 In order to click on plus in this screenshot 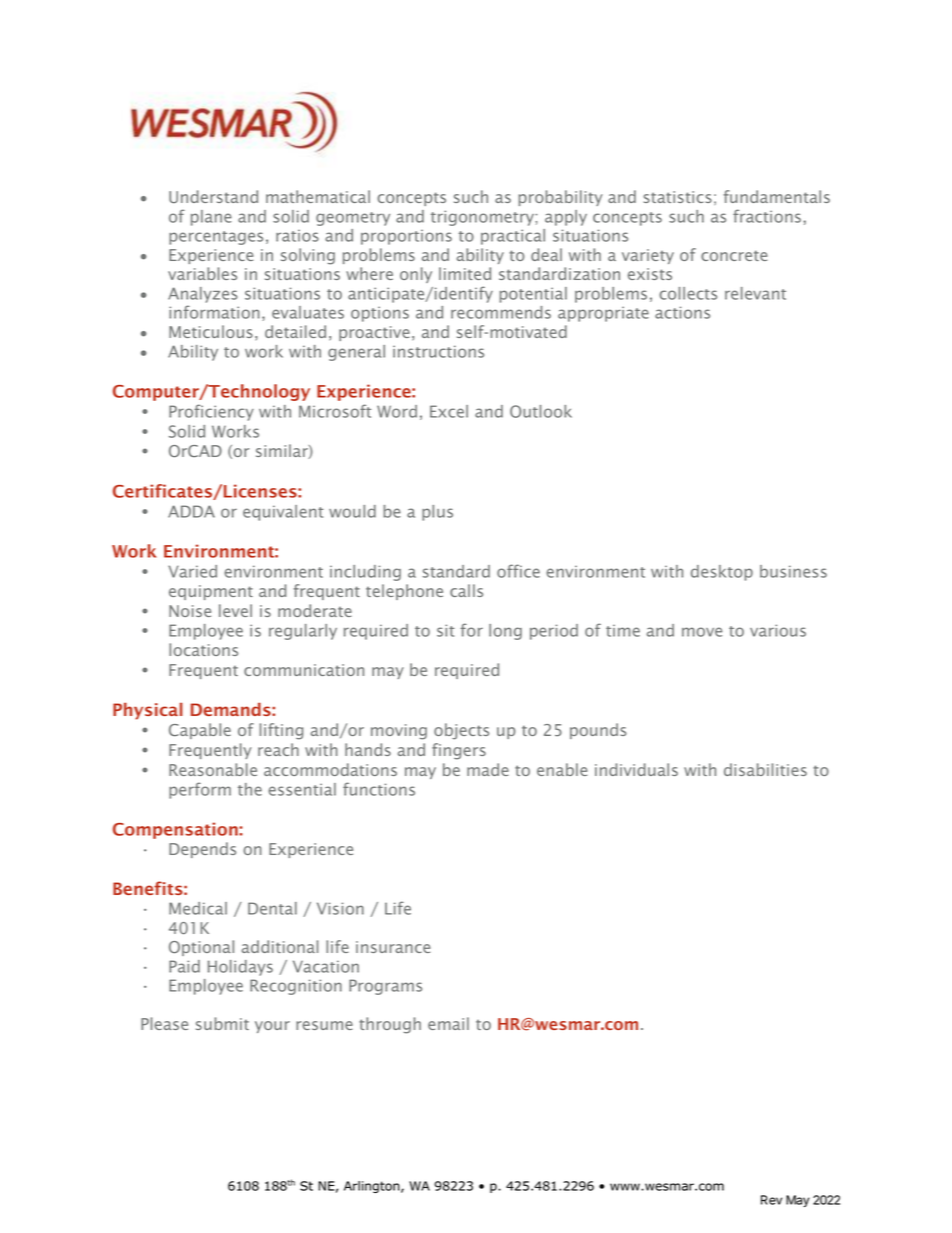, I will do `click(437, 513)`.
